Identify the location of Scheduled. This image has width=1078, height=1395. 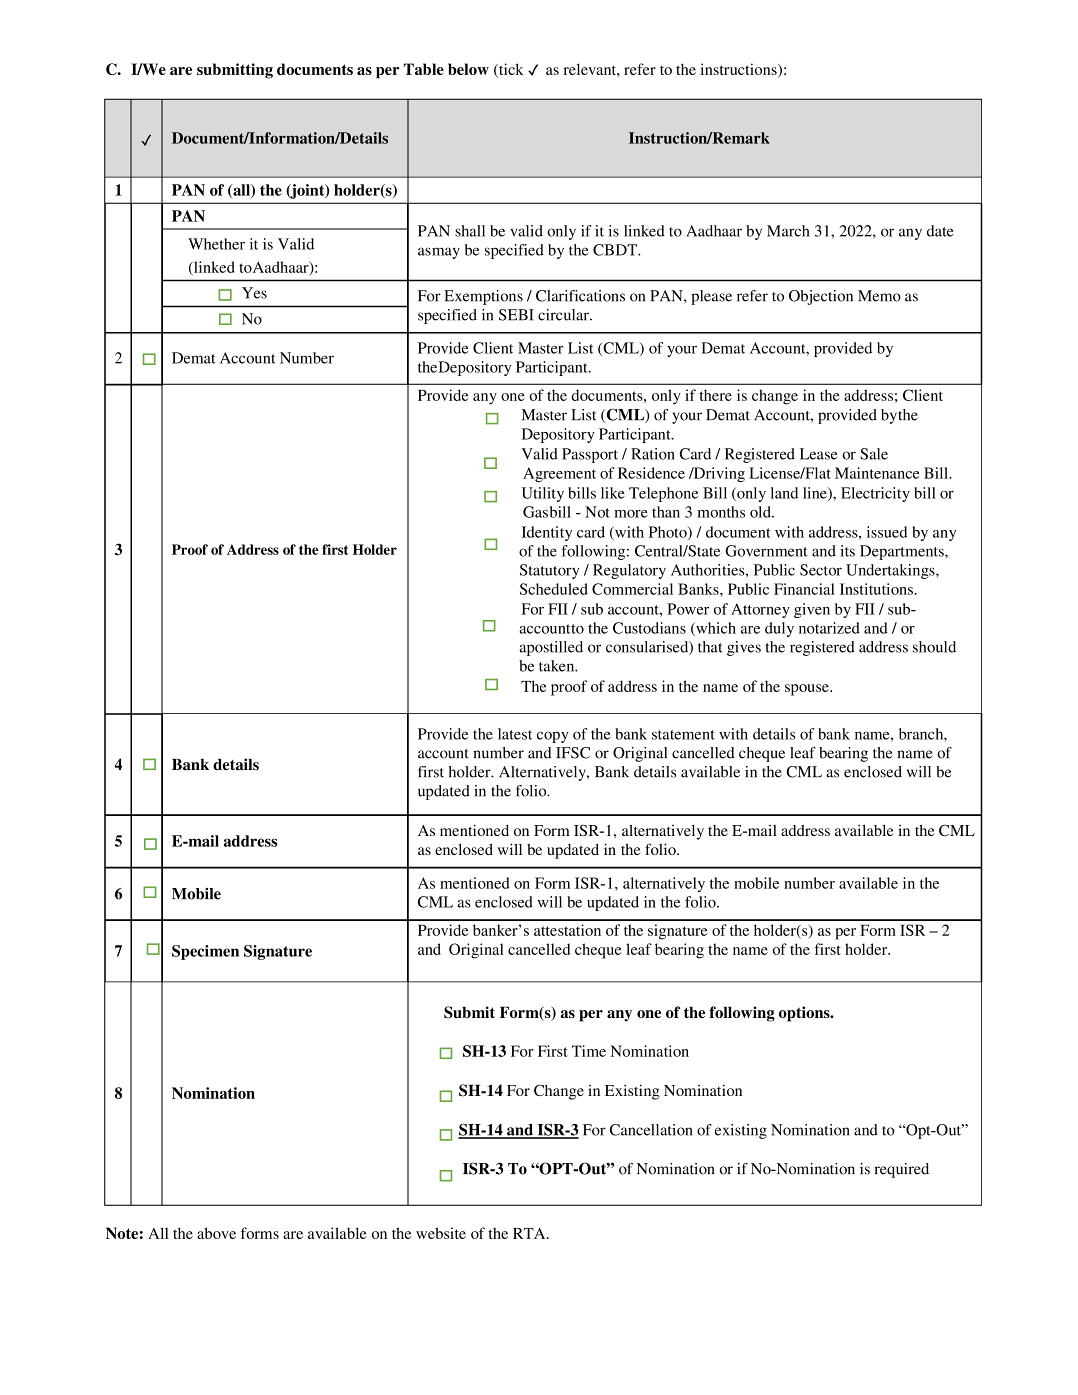
(554, 589).
